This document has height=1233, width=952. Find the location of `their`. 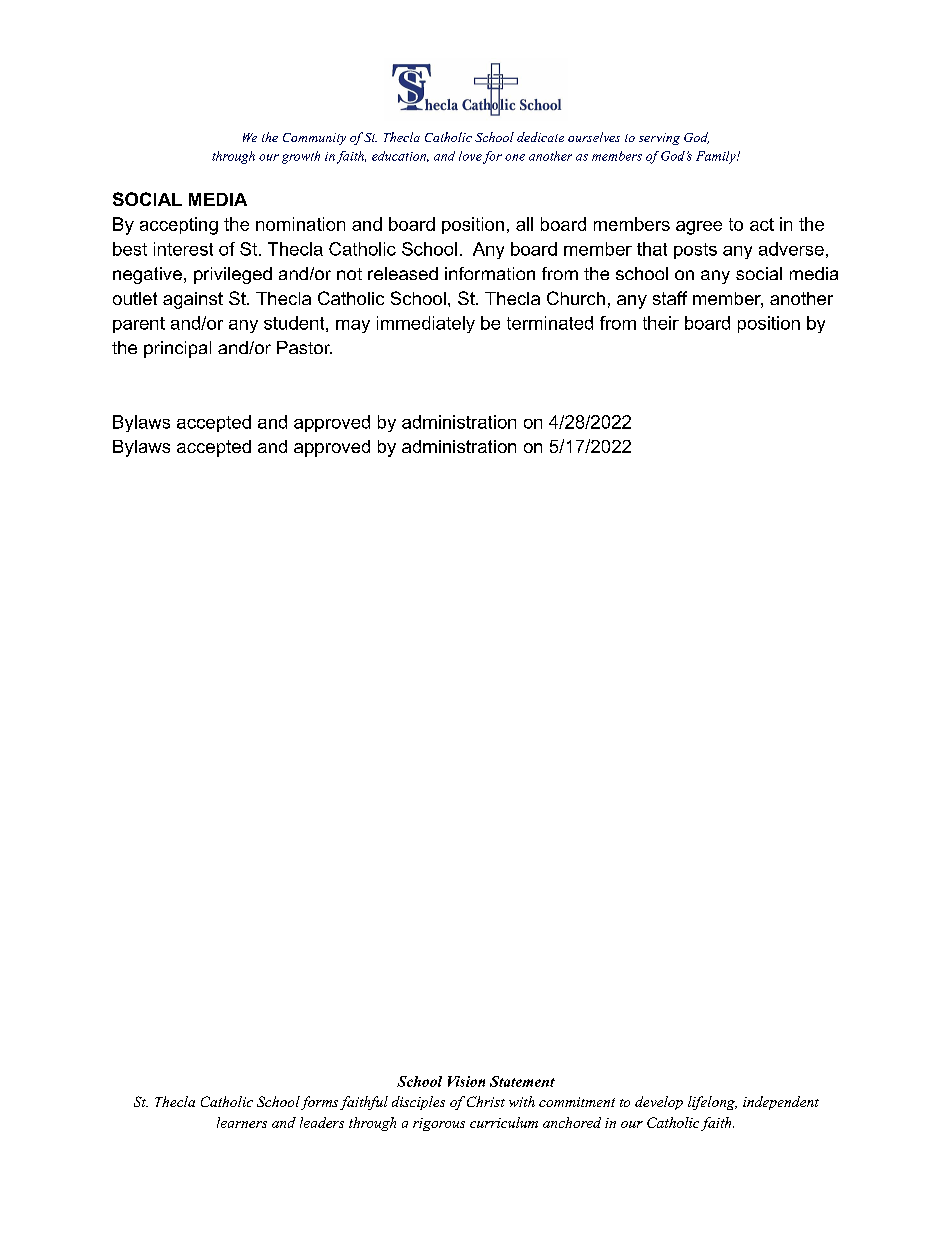

their is located at coordinates (661, 323).
